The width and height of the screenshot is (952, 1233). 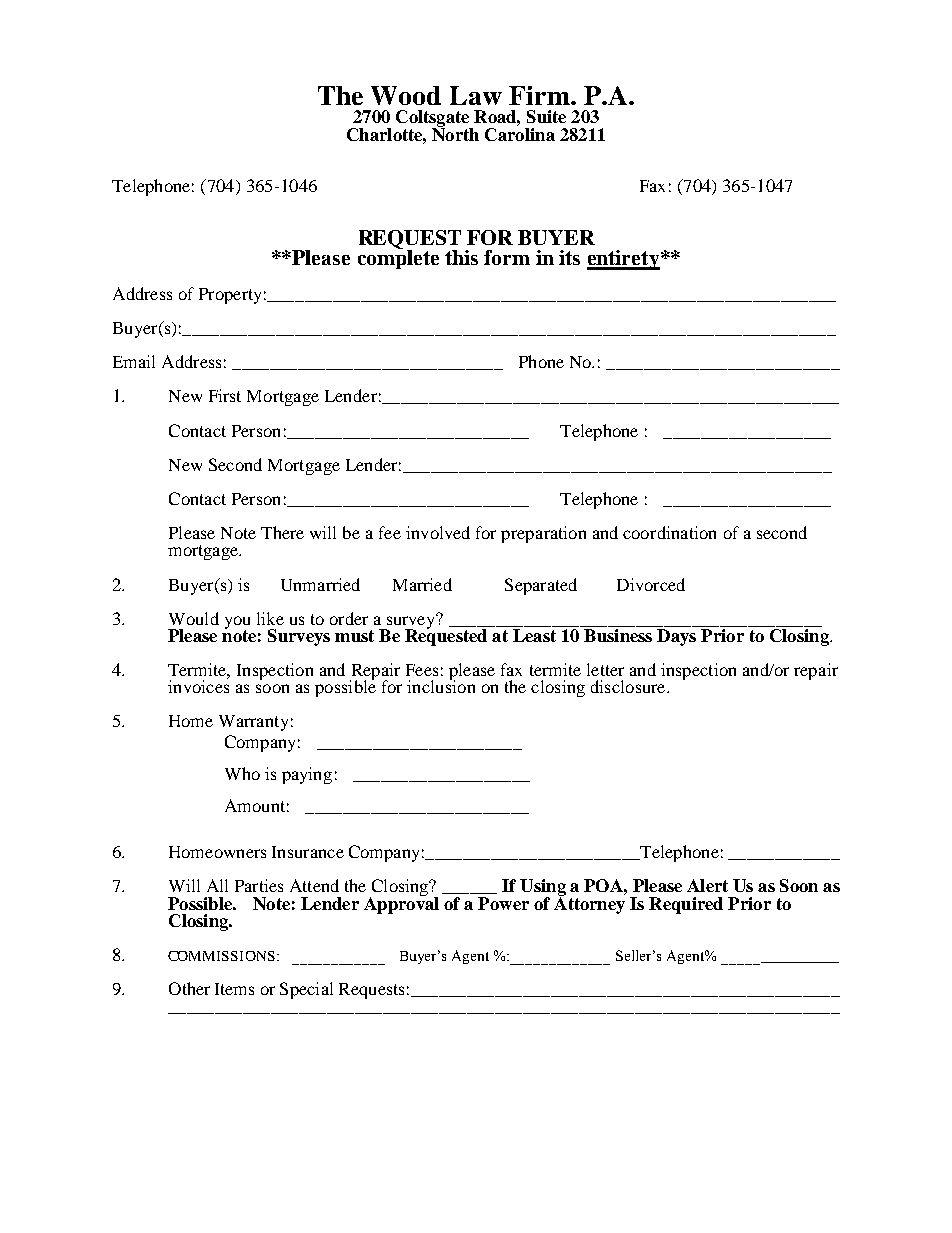 What do you see at coordinates (401, 904) in the screenshot?
I see `Approval` at bounding box center [401, 904].
